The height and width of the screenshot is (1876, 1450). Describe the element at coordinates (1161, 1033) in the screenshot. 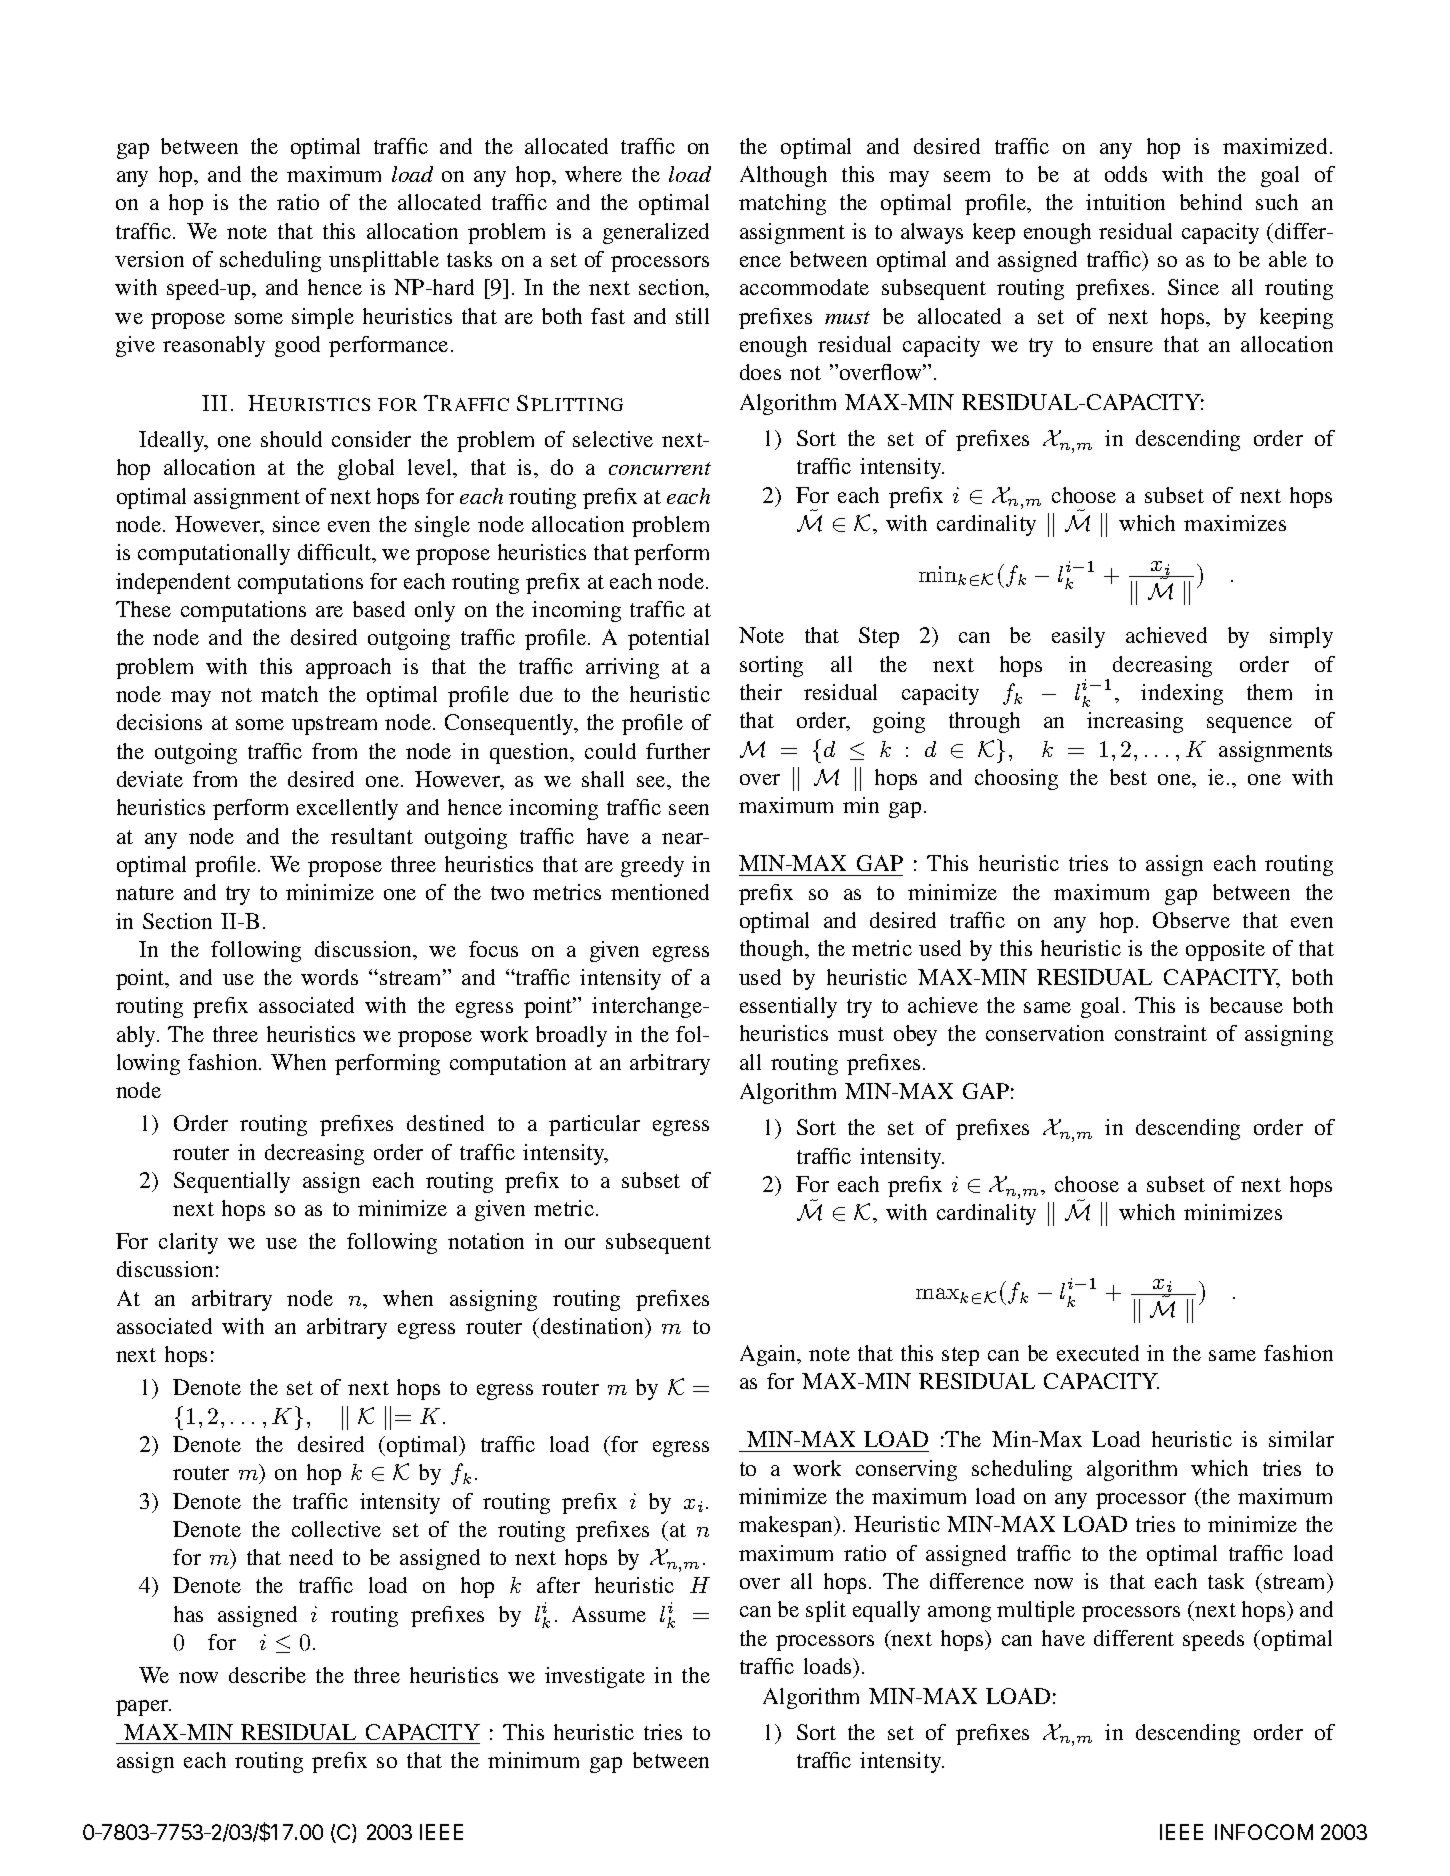

I see `constraint` at that location.
